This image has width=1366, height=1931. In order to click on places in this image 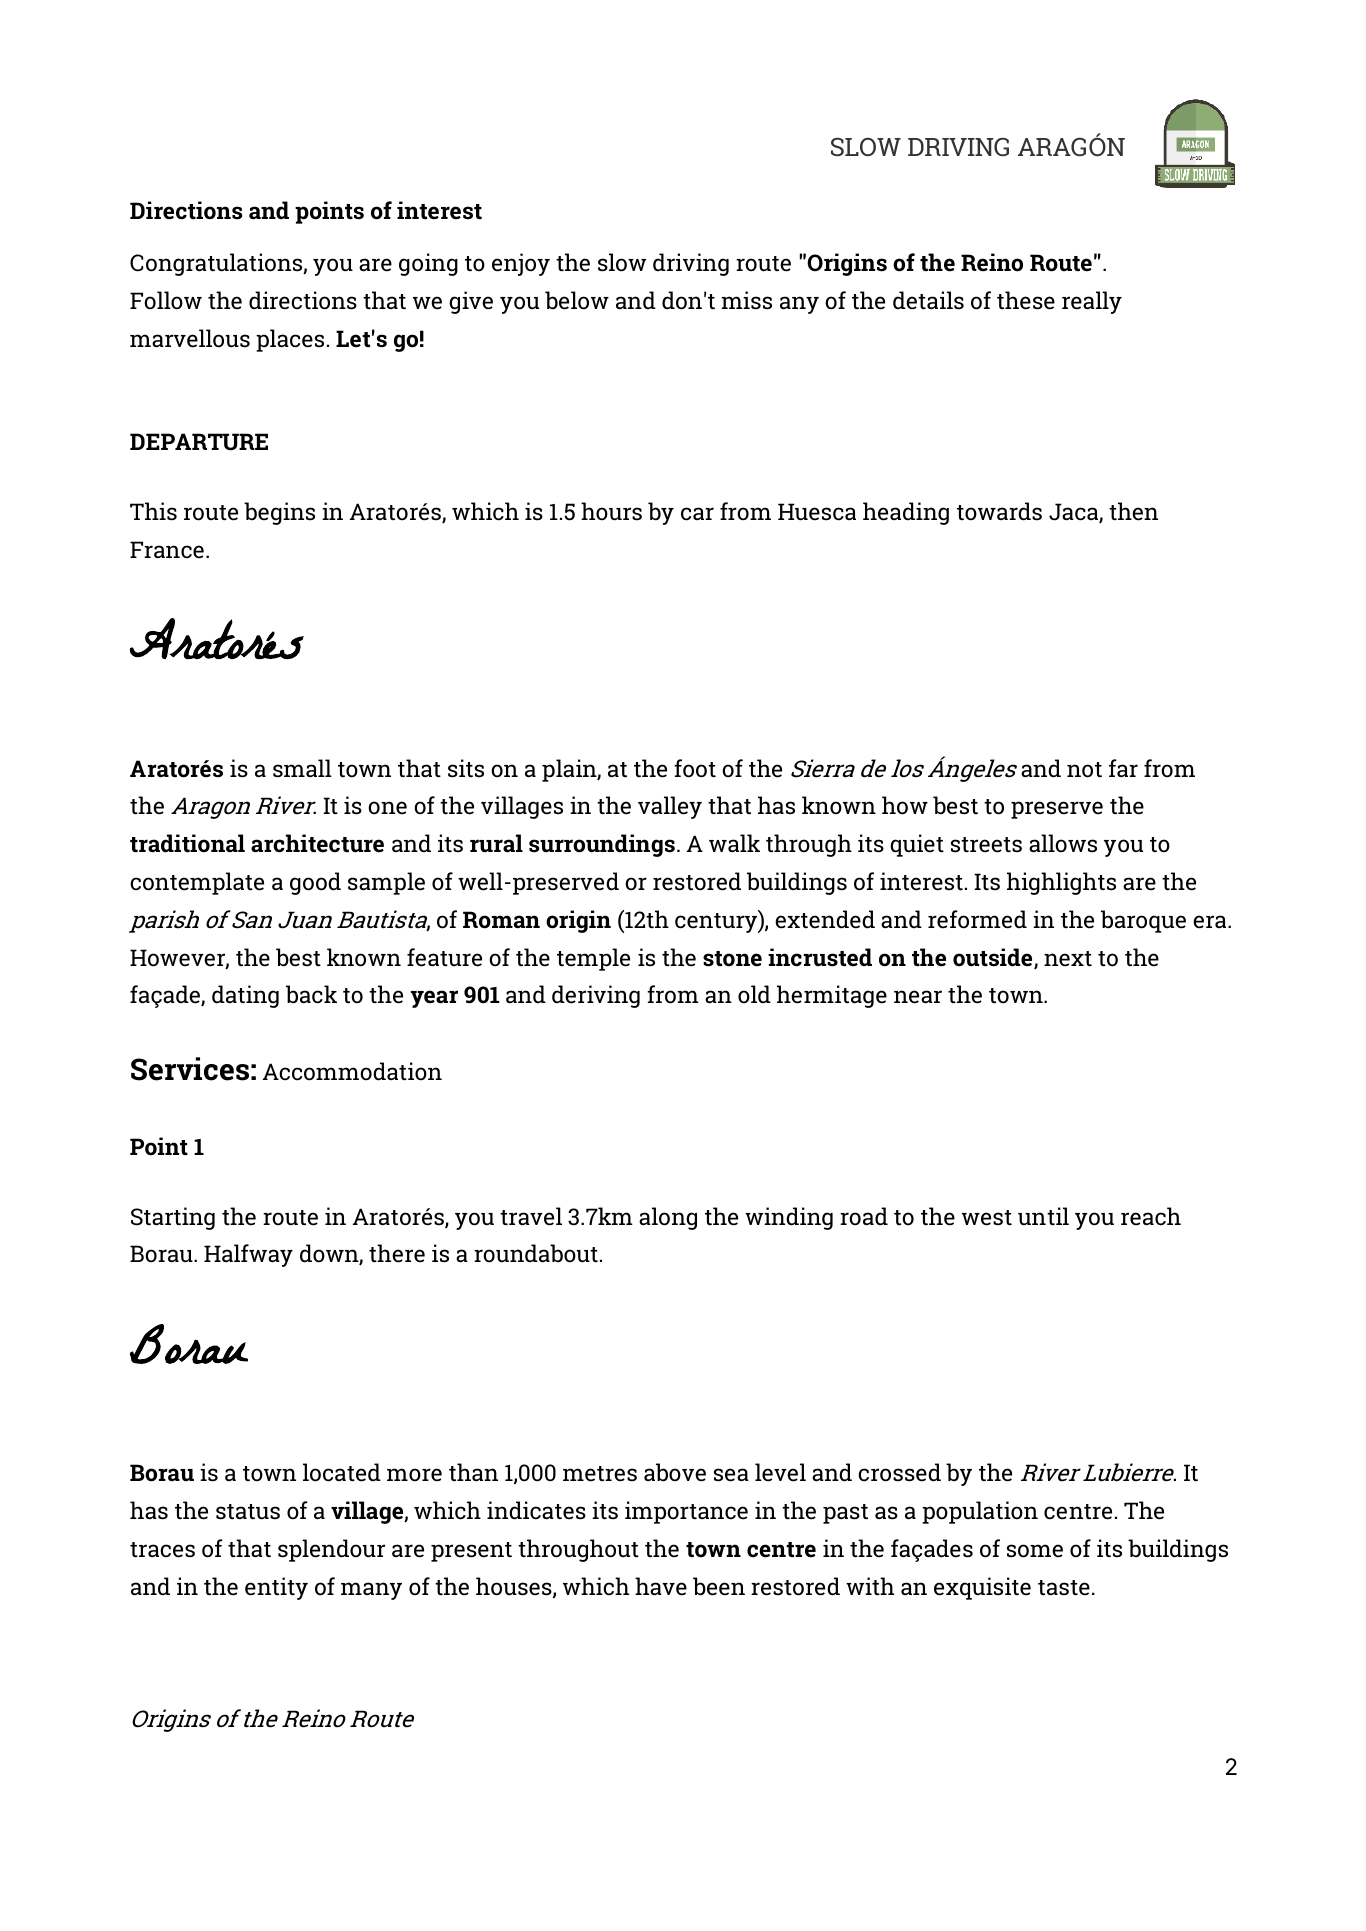, I will do `click(290, 340)`.
